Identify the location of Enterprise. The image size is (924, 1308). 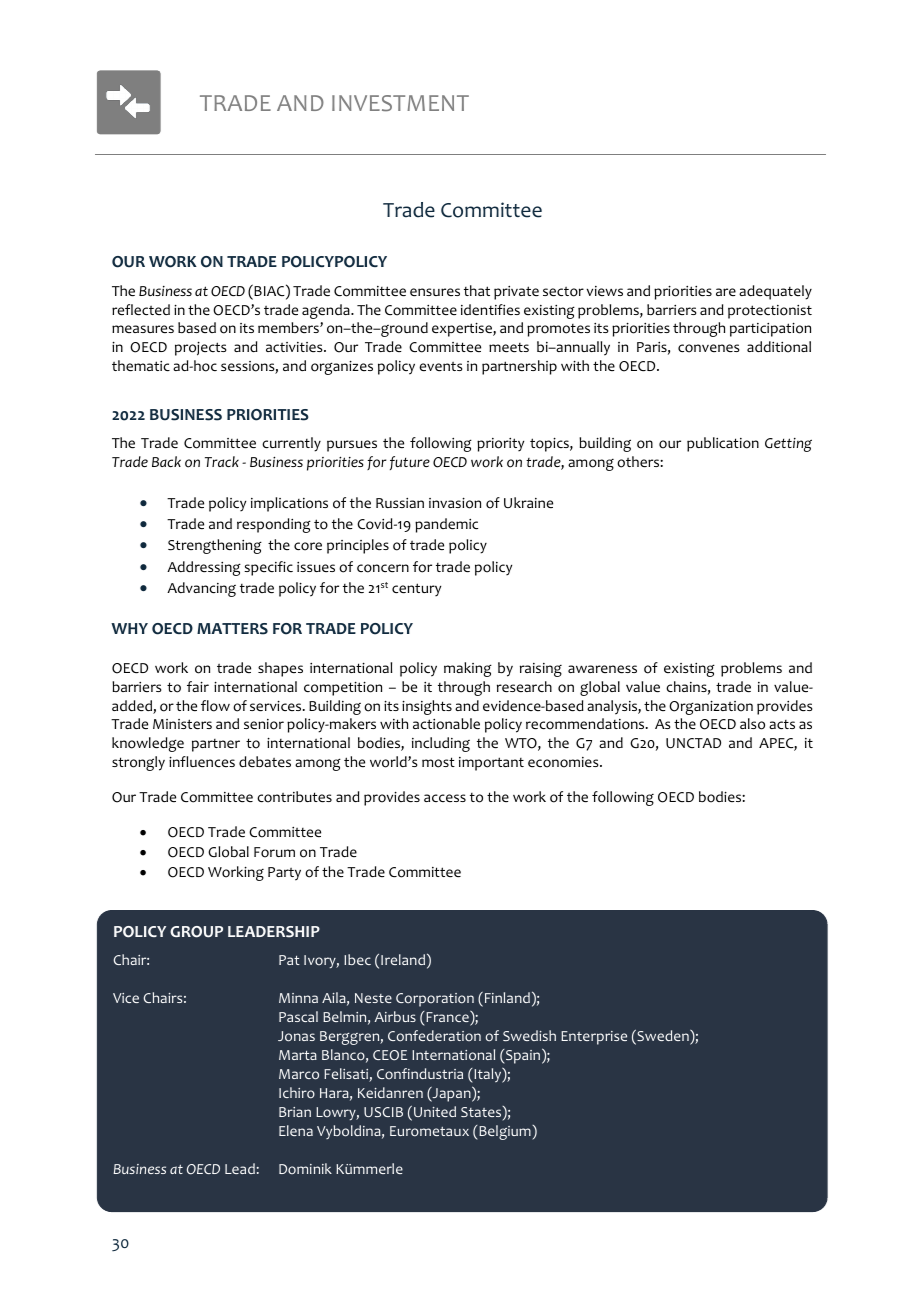
(594, 1038).
